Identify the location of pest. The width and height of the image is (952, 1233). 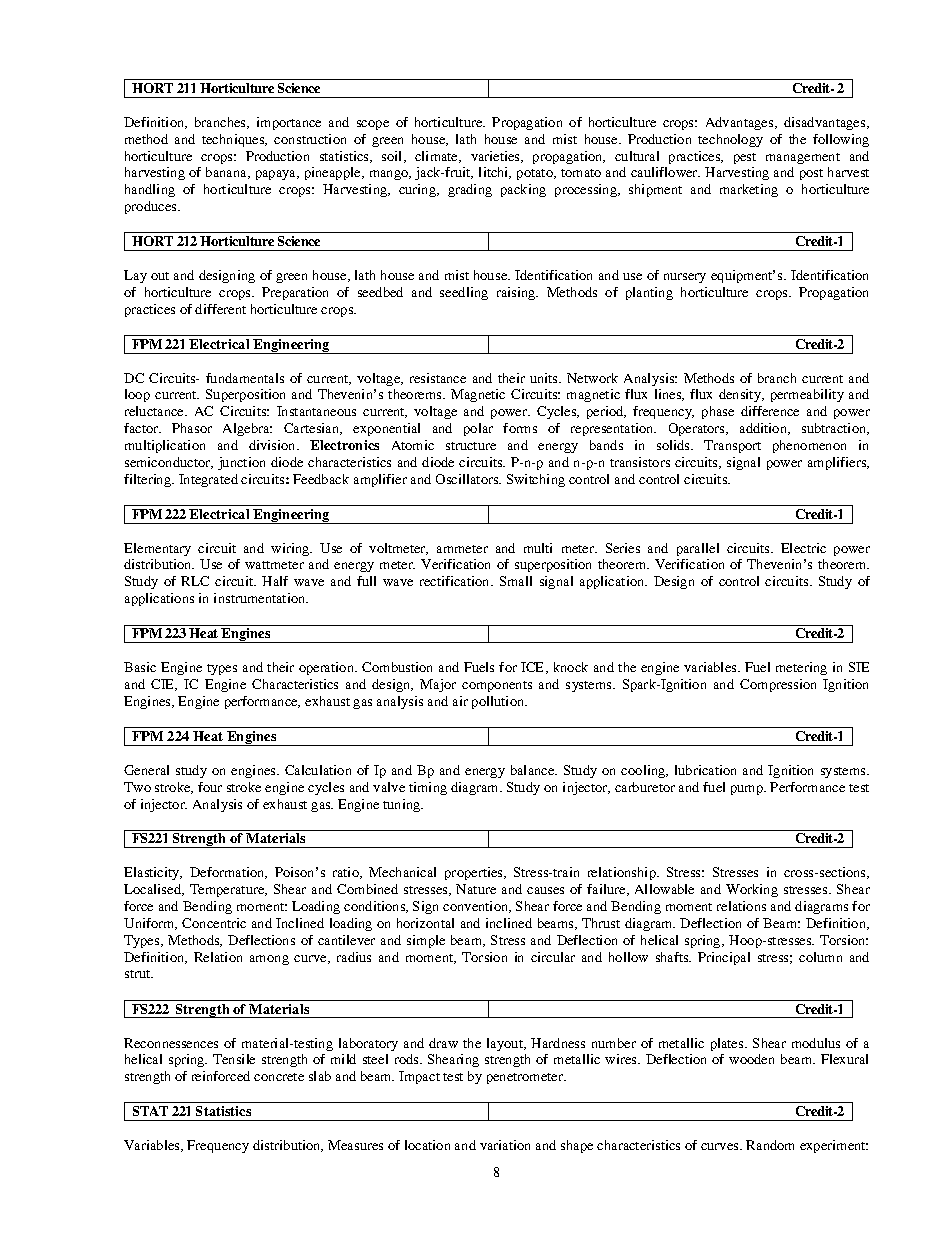
(745, 158).
